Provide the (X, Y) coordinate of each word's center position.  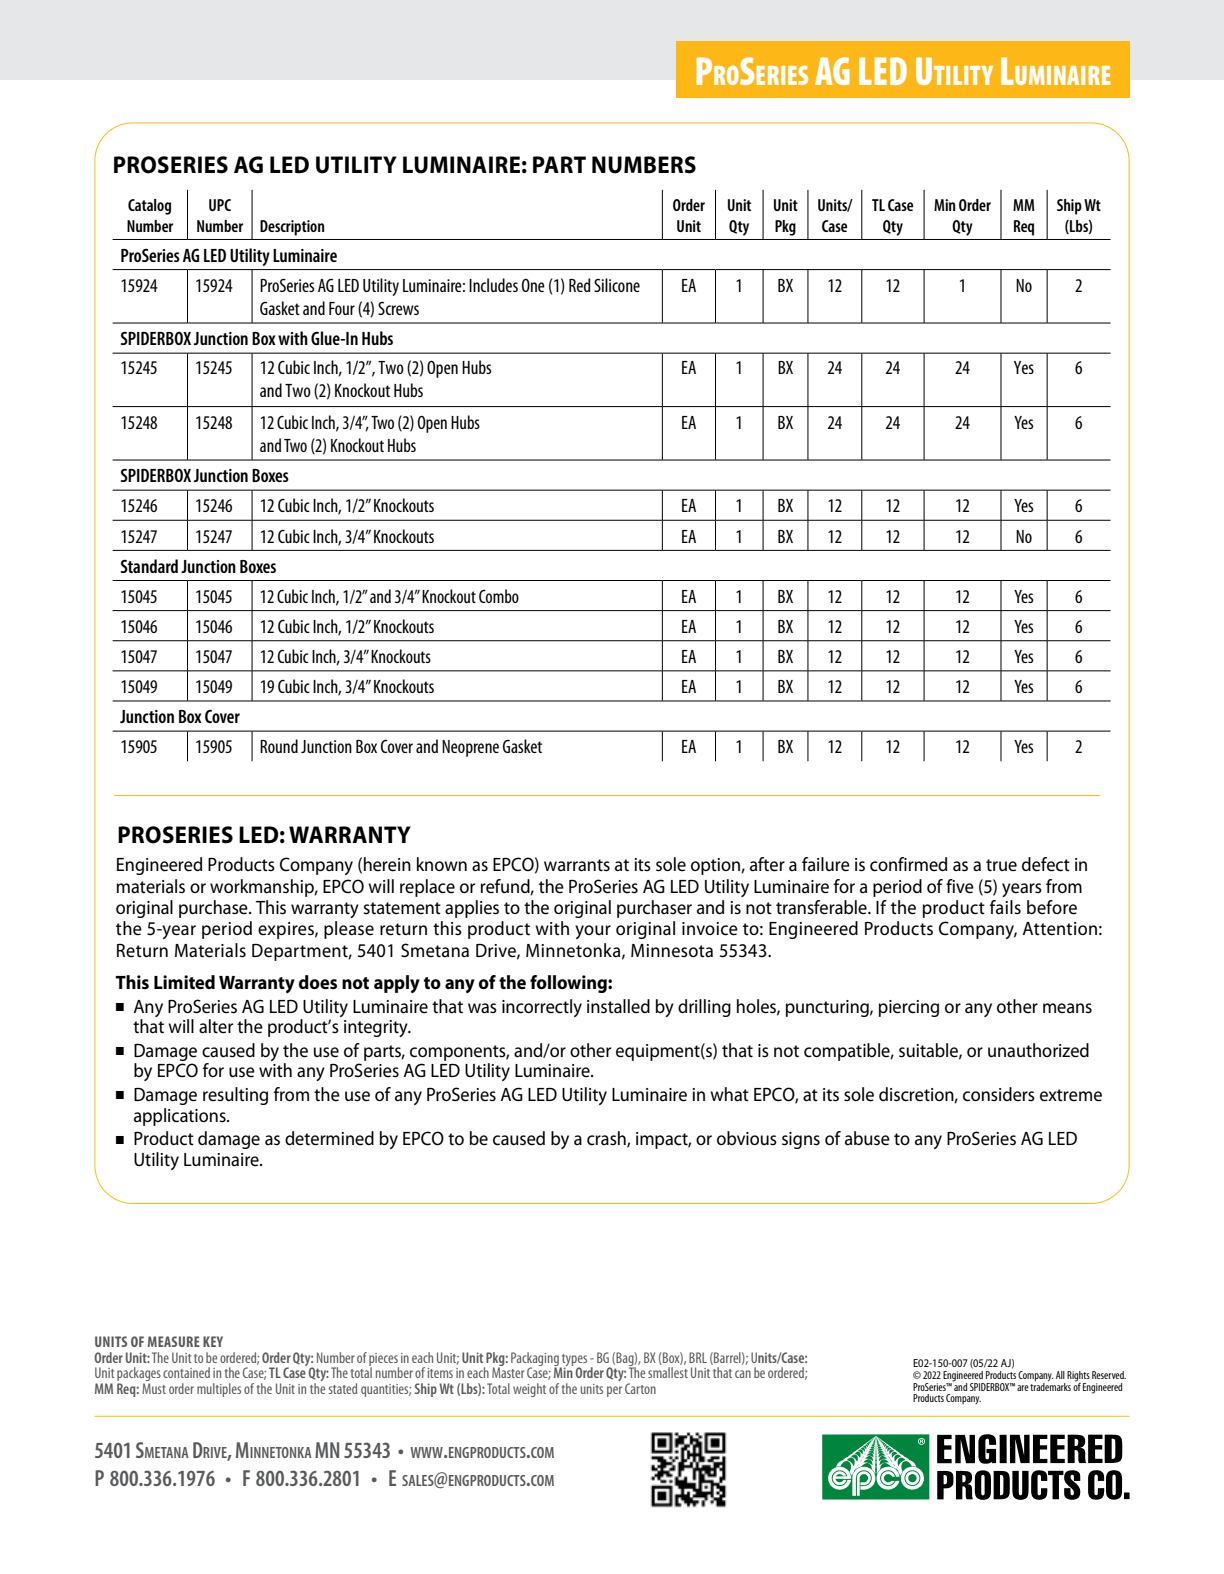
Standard (149, 566)
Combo (499, 596)
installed (618, 1006)
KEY (213, 1341)
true (1001, 865)
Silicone (617, 285)
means (1067, 1008)
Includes (493, 285)
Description (292, 228)
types (573, 1361)
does (318, 982)
